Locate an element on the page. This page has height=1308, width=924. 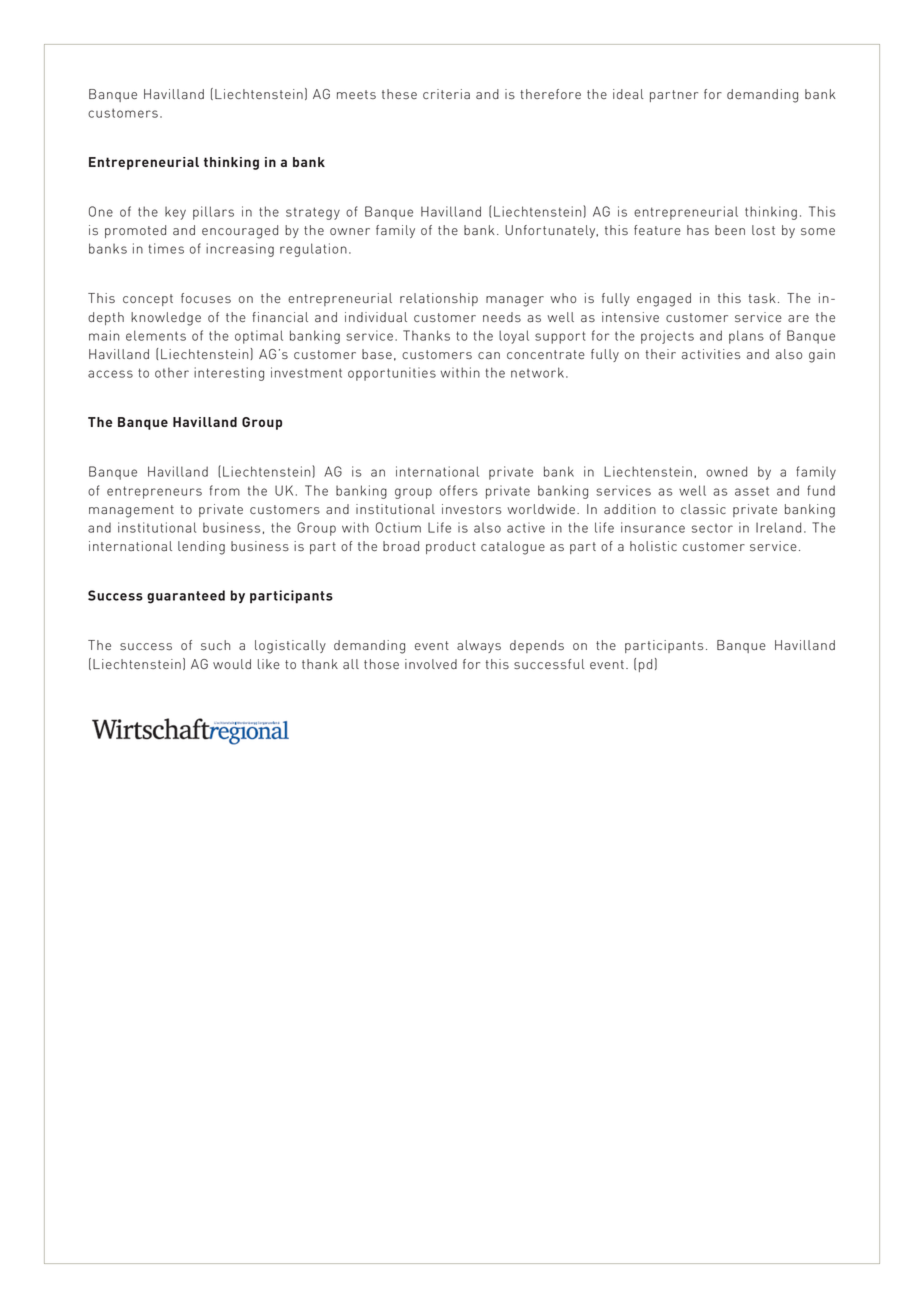
such is located at coordinates (215, 645).
